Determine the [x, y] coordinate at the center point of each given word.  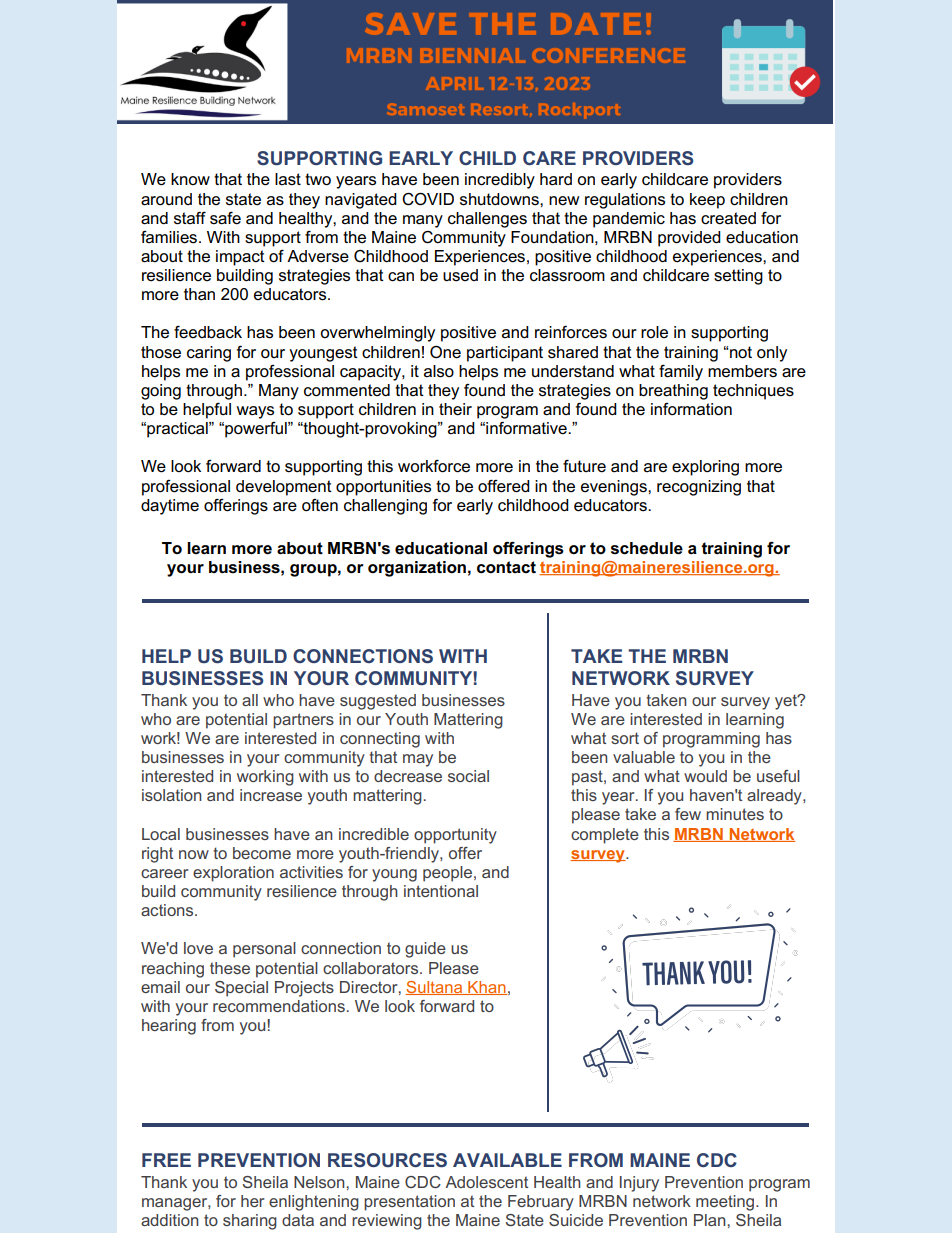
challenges [487, 220]
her [253, 1201]
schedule [647, 548]
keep [707, 201]
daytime [170, 507]
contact [506, 567]
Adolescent [486, 1182]
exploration [233, 874]
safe [225, 218]
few [688, 814]
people [447, 874]
